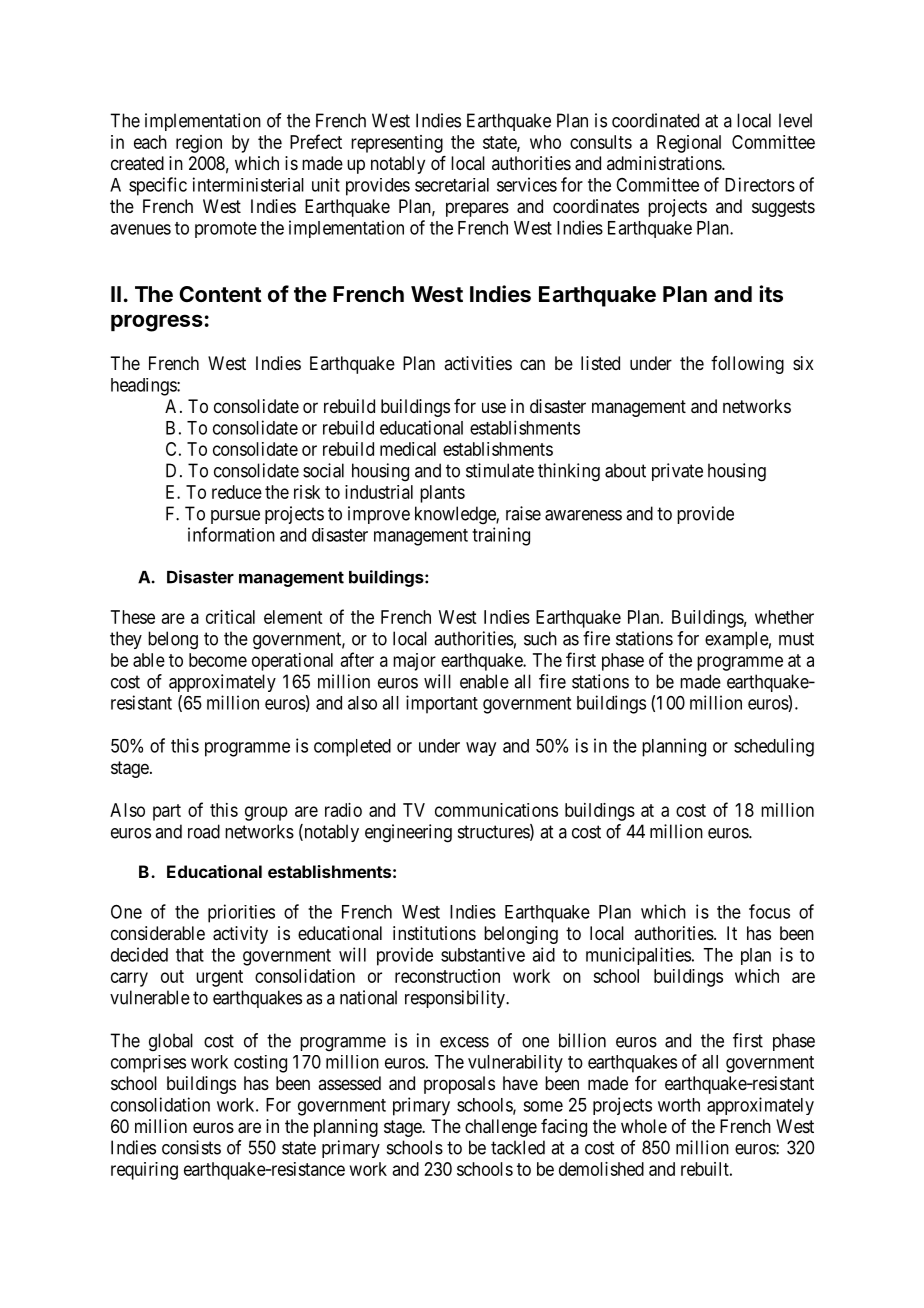 This screenshot has height=1308, width=924. Describe the element at coordinates (679, 1105) in the screenshot. I see `worth` at that location.
